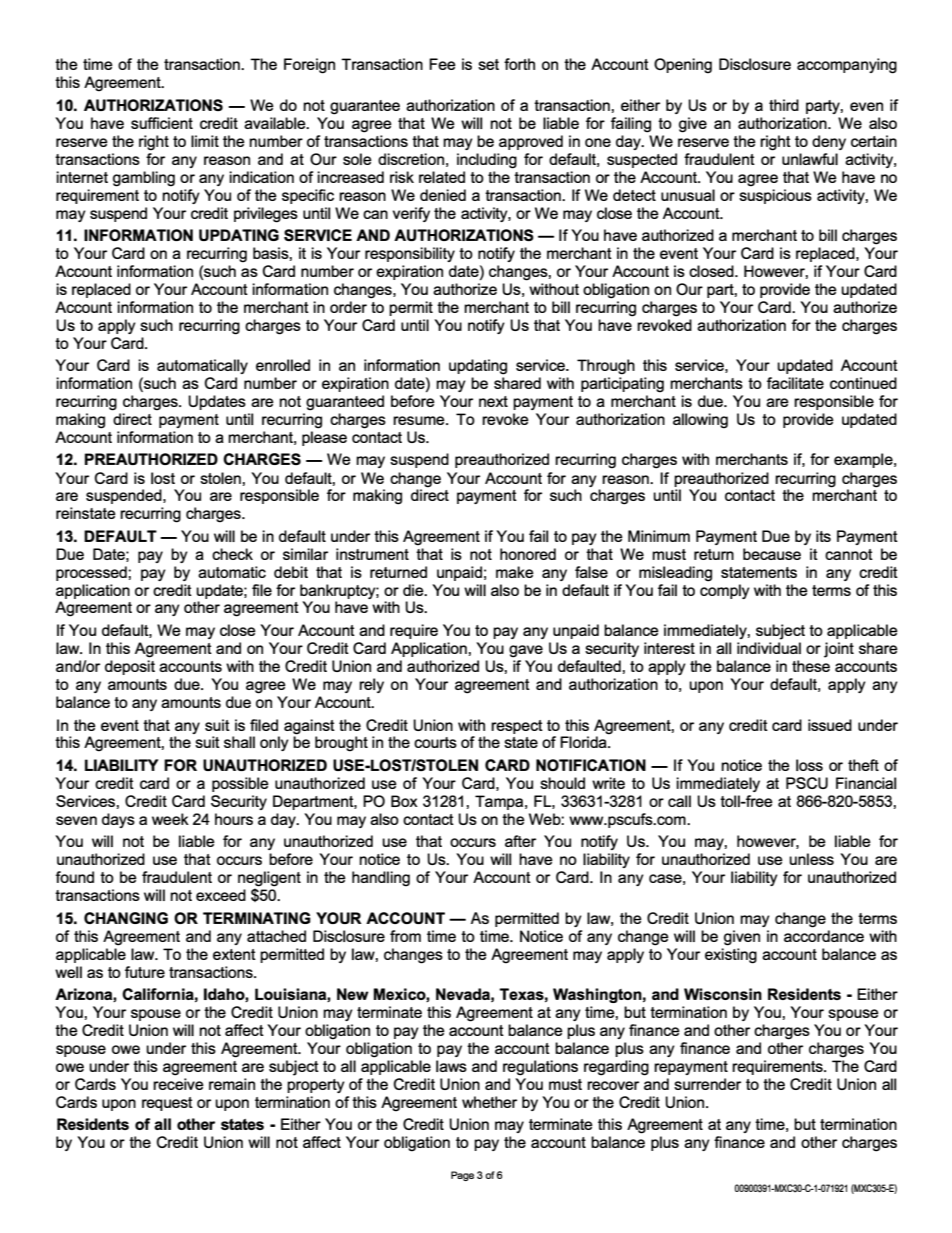 The image size is (952, 1233). Describe the element at coordinates (520, 841) in the image. I see `after` at that location.
